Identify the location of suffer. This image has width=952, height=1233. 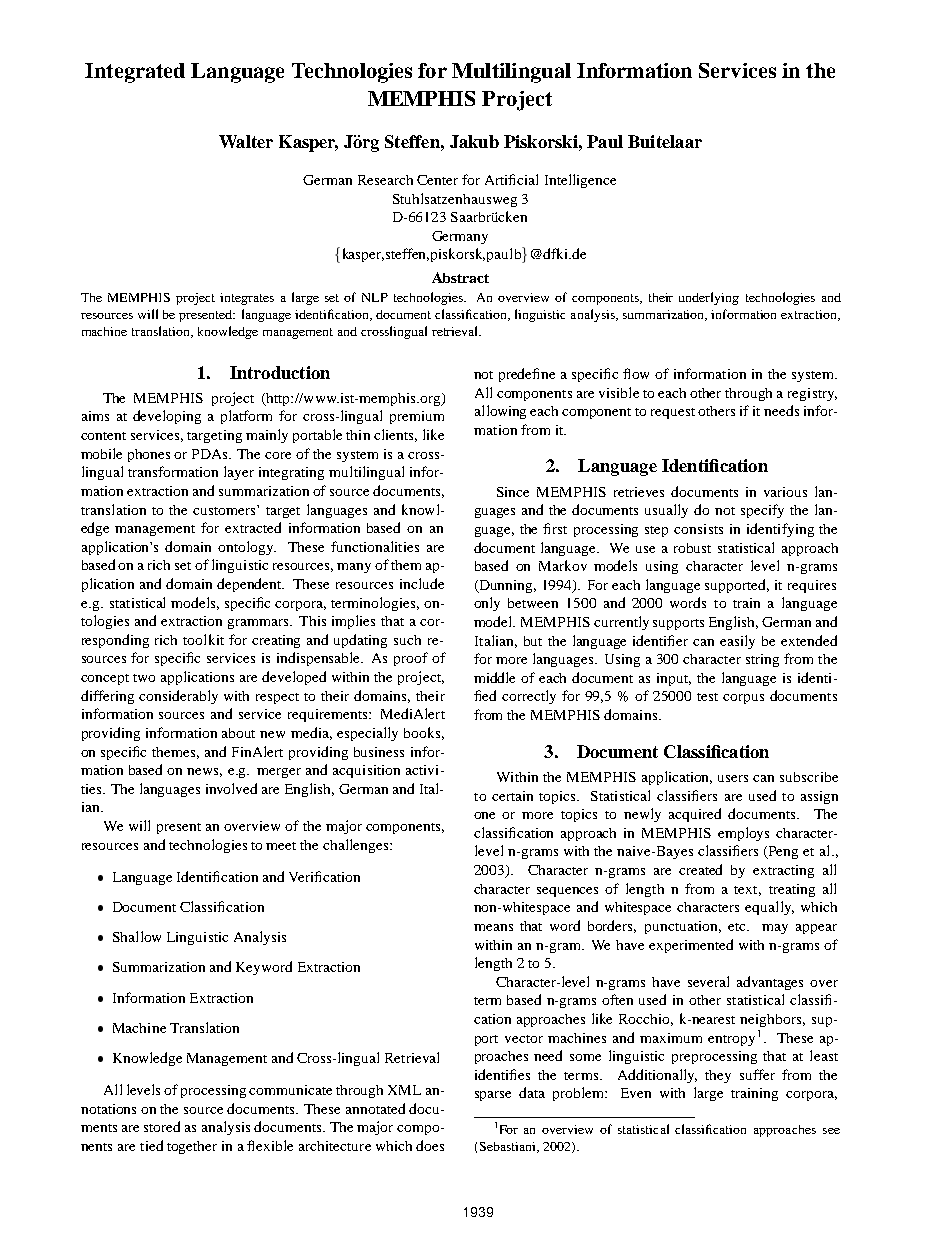
(757, 1074).
